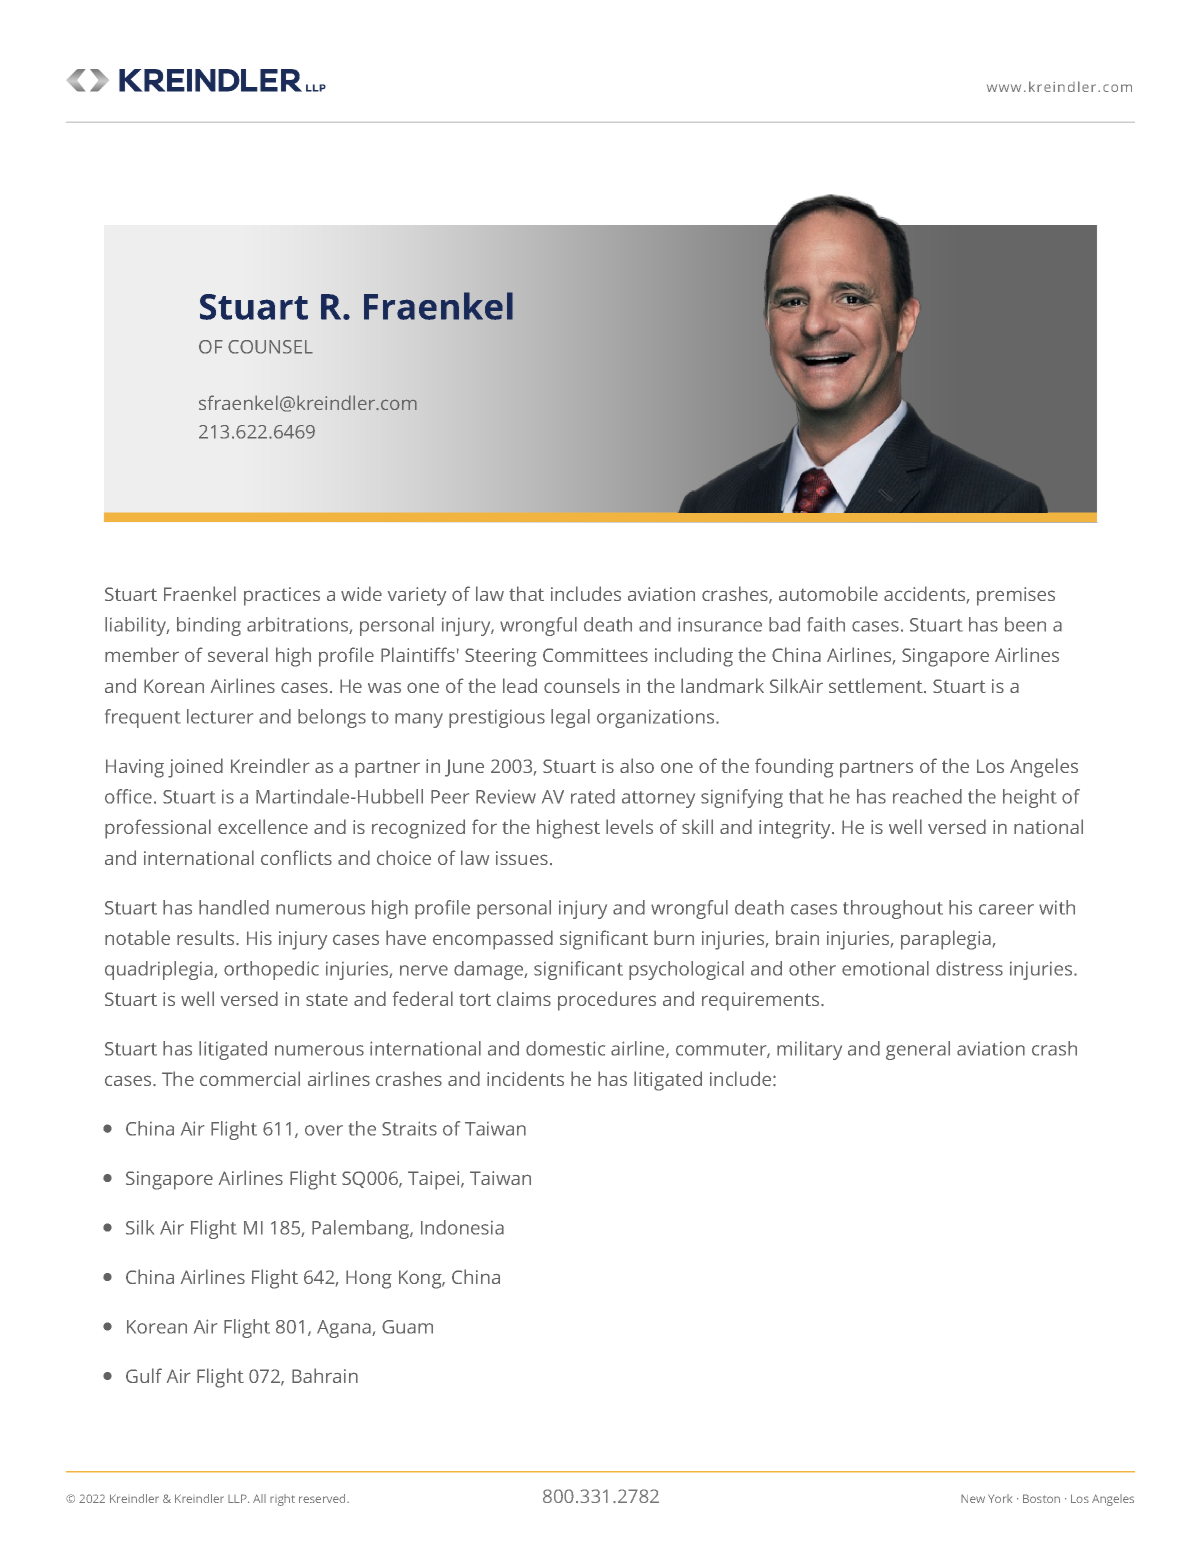 The width and height of the screenshot is (1201, 1554). Describe the element at coordinates (595, 655) in the screenshot. I see `Committees` at that location.
